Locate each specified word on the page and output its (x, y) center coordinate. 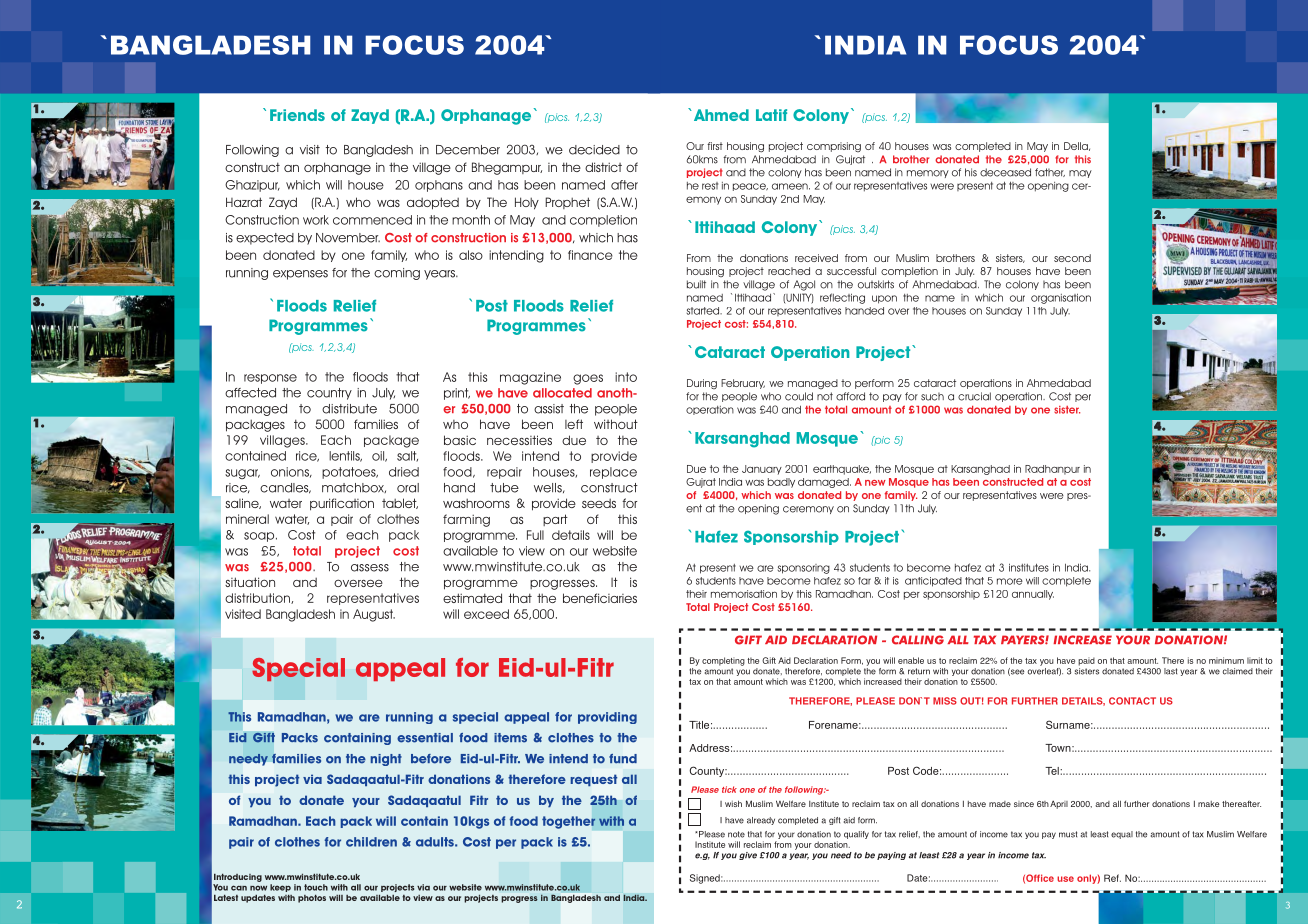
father (1050, 172)
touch (316, 887)
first (715, 146)
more (1010, 581)
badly (781, 483)
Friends (297, 115)
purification (342, 504)
